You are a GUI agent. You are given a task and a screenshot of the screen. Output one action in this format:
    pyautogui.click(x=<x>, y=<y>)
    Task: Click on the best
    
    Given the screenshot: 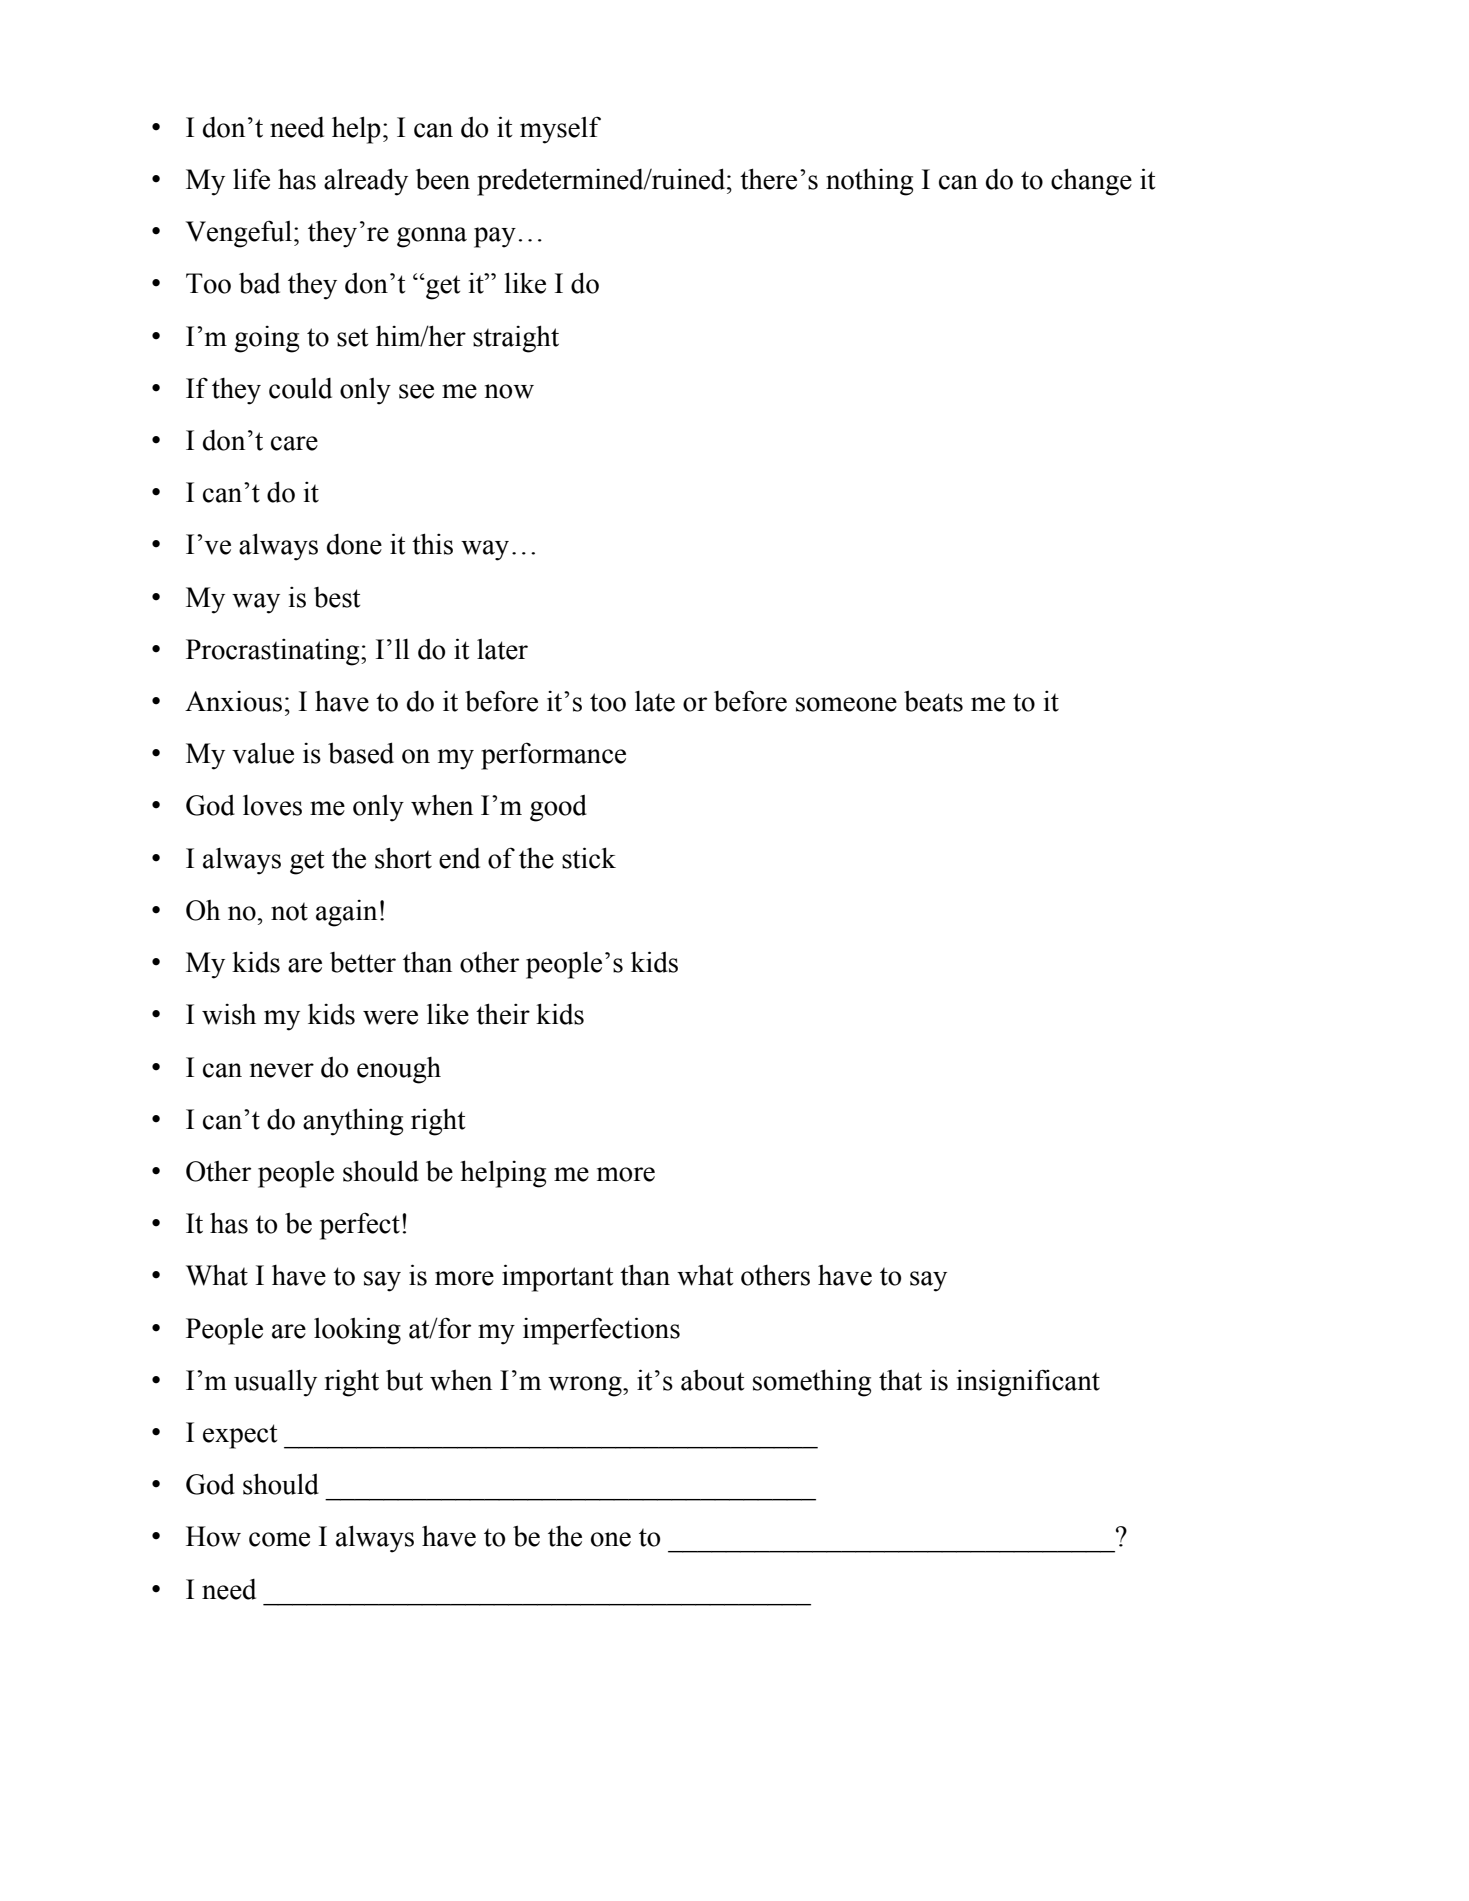 What is the action you would take?
    pyautogui.click(x=337, y=597)
